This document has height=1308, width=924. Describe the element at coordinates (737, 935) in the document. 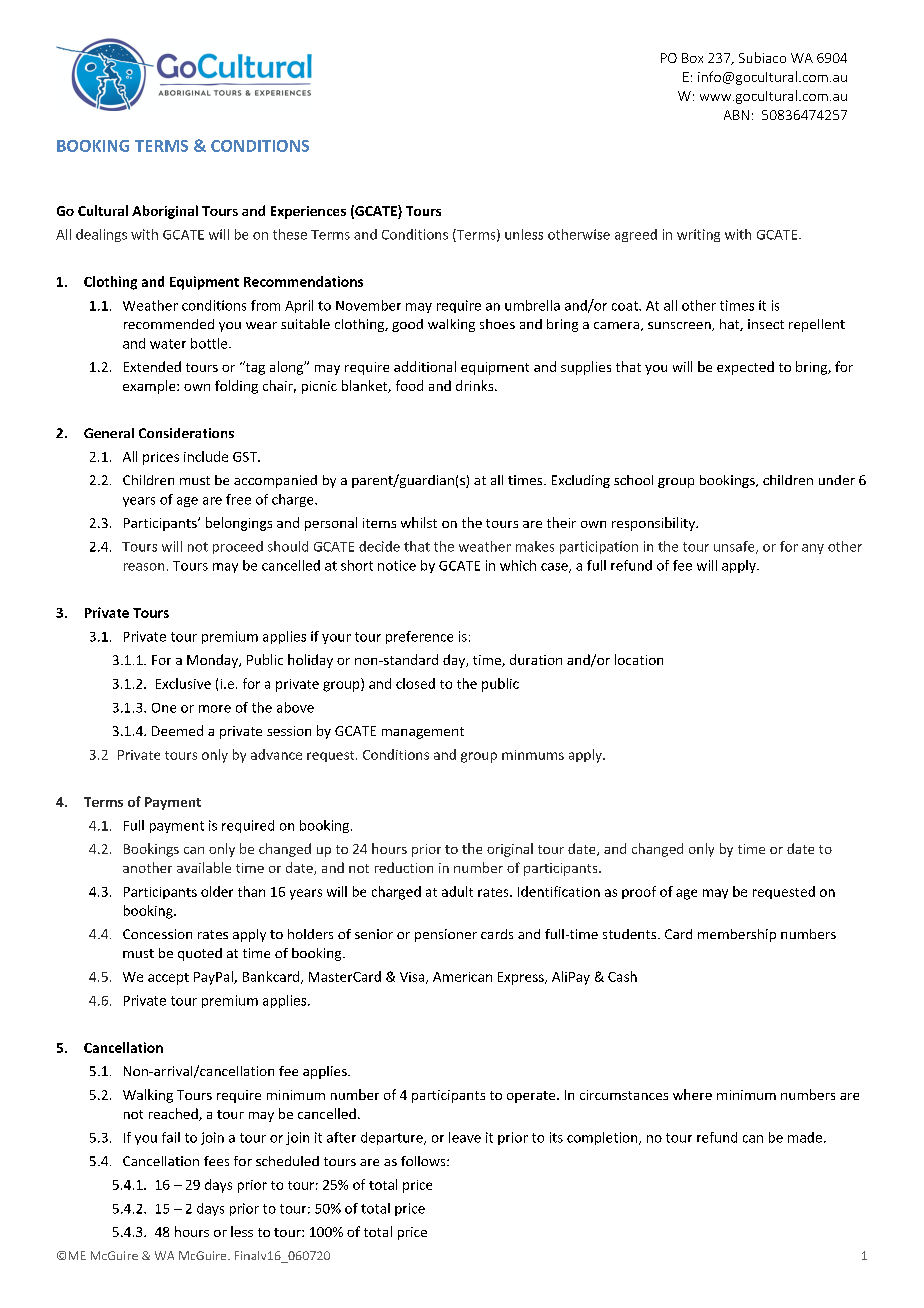

I see `membership` at that location.
